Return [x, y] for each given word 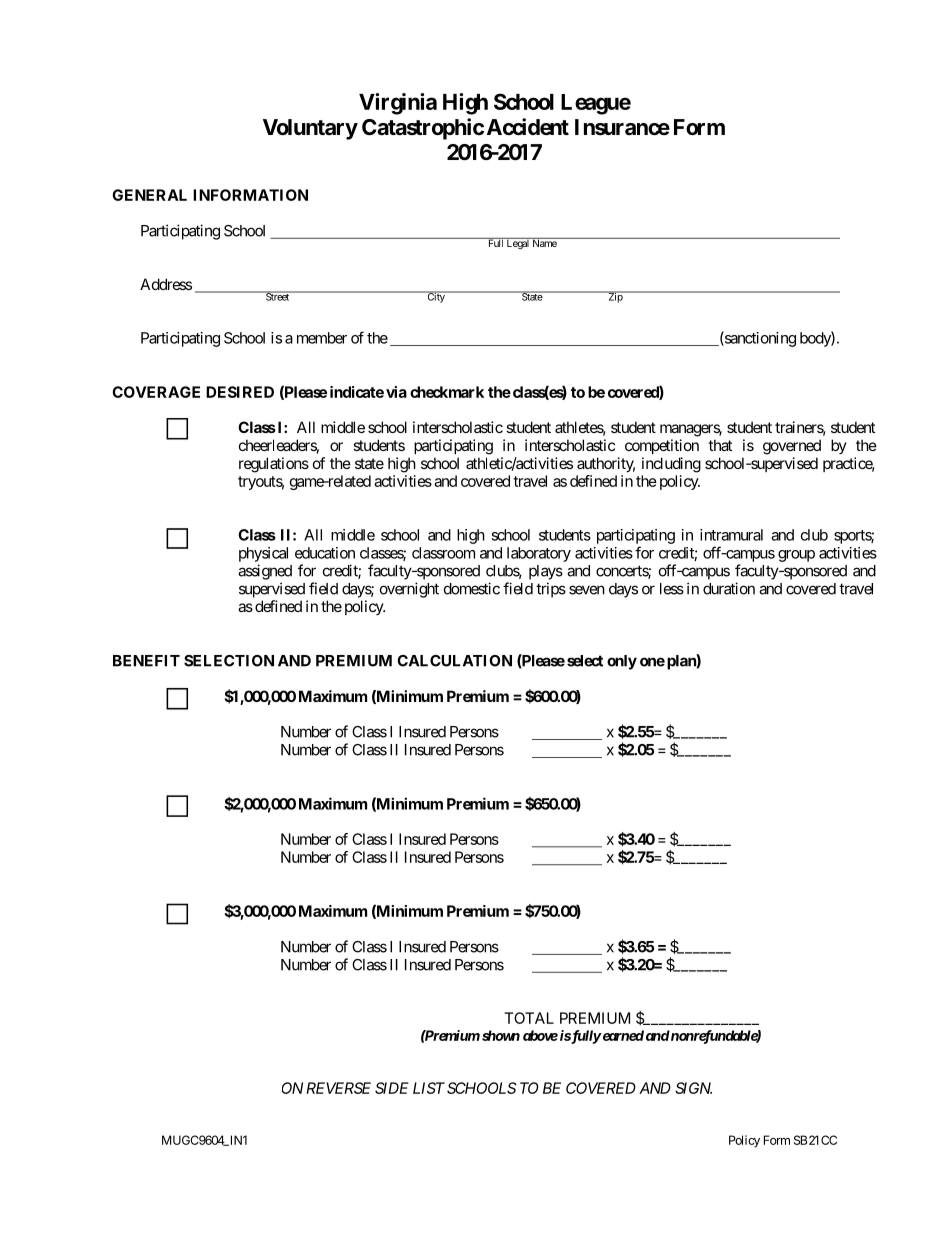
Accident [528, 127]
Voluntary [310, 129]
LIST [429, 1088]
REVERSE [338, 1088]
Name [544, 242]
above [540, 1035]
